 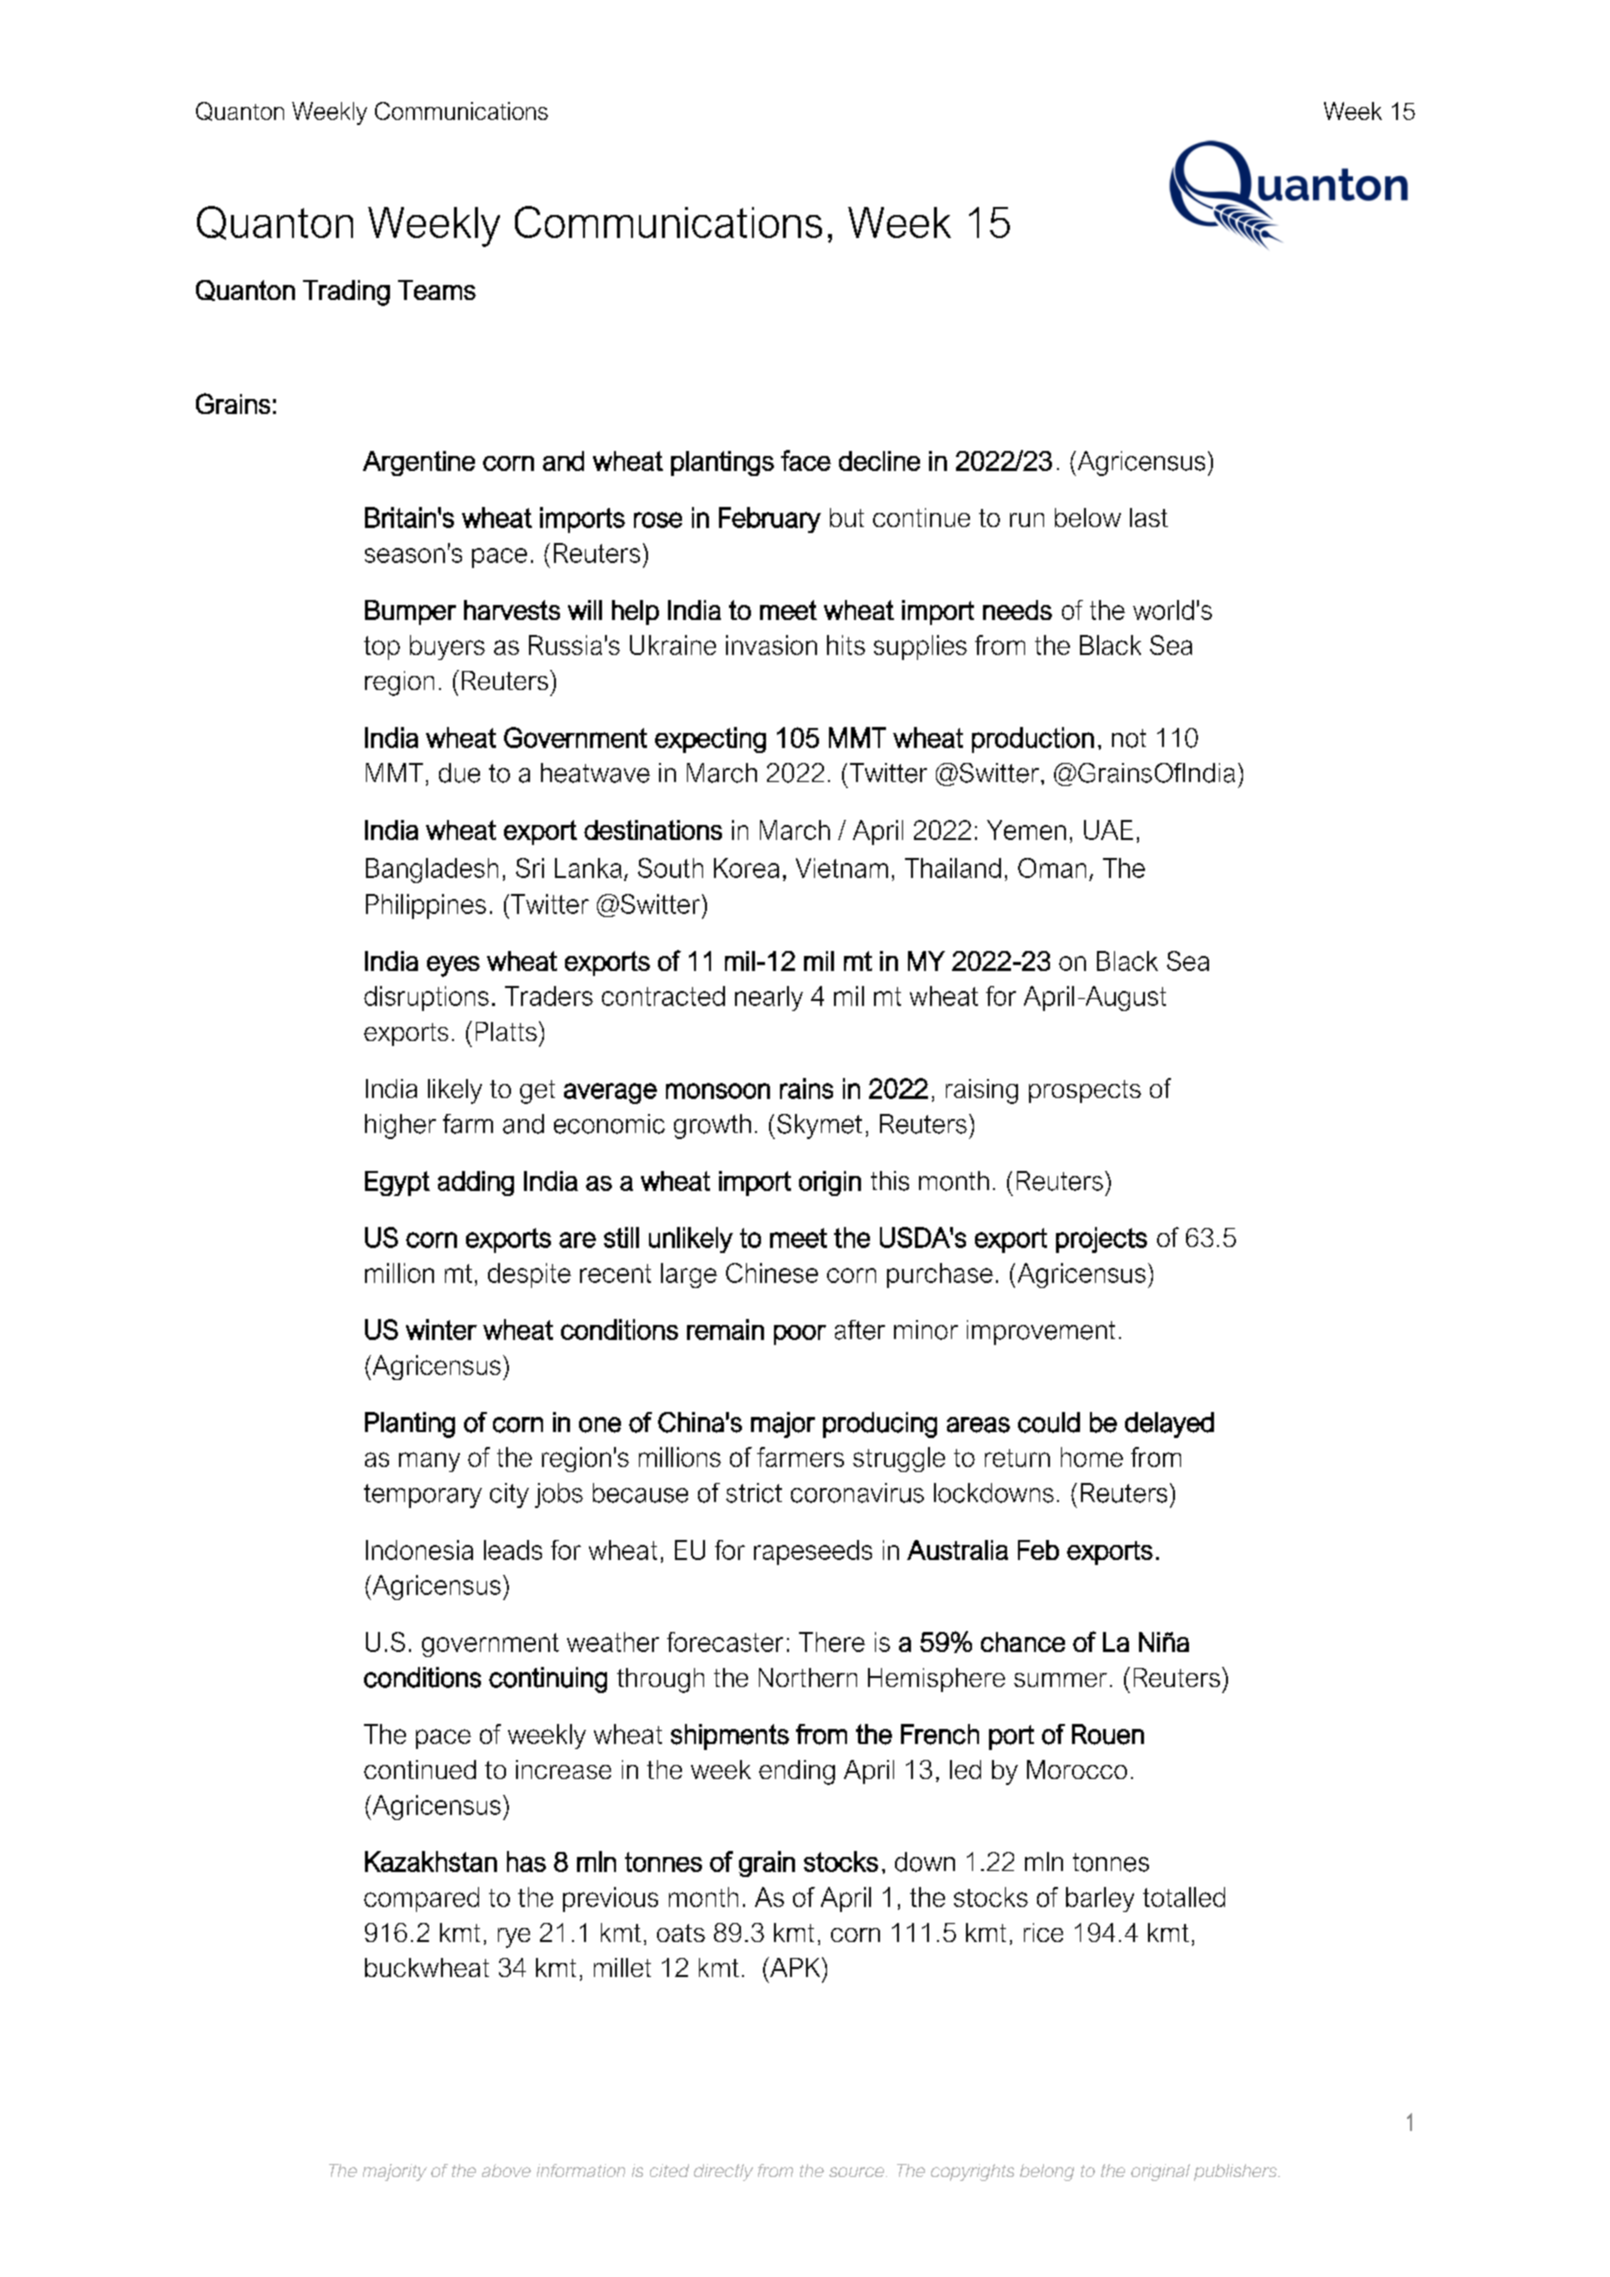 What do you see at coordinates (1108, 830) in the document?
I see `UAE` at bounding box center [1108, 830].
